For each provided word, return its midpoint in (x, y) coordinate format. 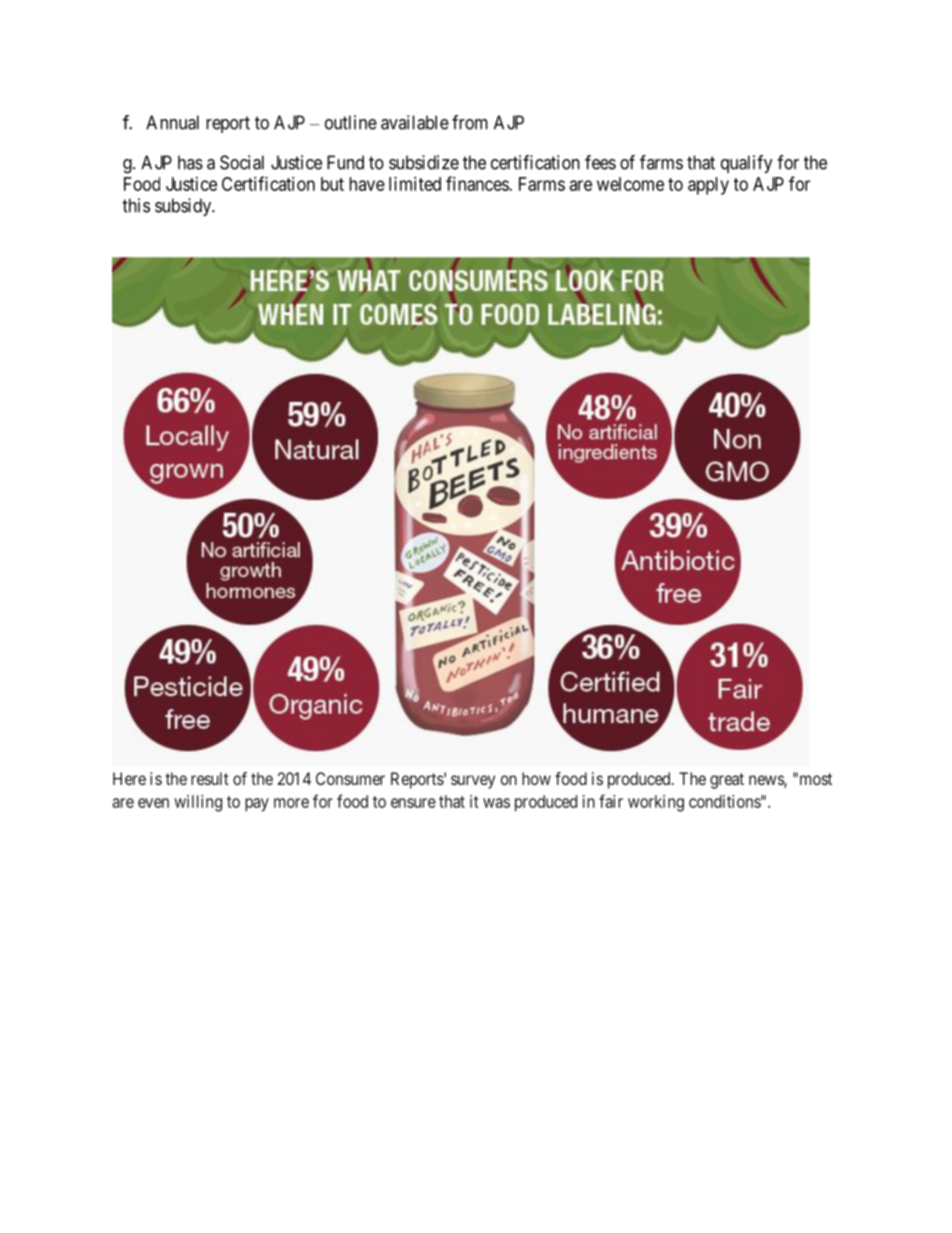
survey (473, 782)
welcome (630, 184)
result (210, 778)
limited (415, 184)
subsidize (424, 162)
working (656, 803)
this (136, 205)
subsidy (184, 207)
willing (198, 803)
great (727, 781)
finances (478, 183)
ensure (413, 803)
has (190, 162)
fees (600, 162)
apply (708, 186)
